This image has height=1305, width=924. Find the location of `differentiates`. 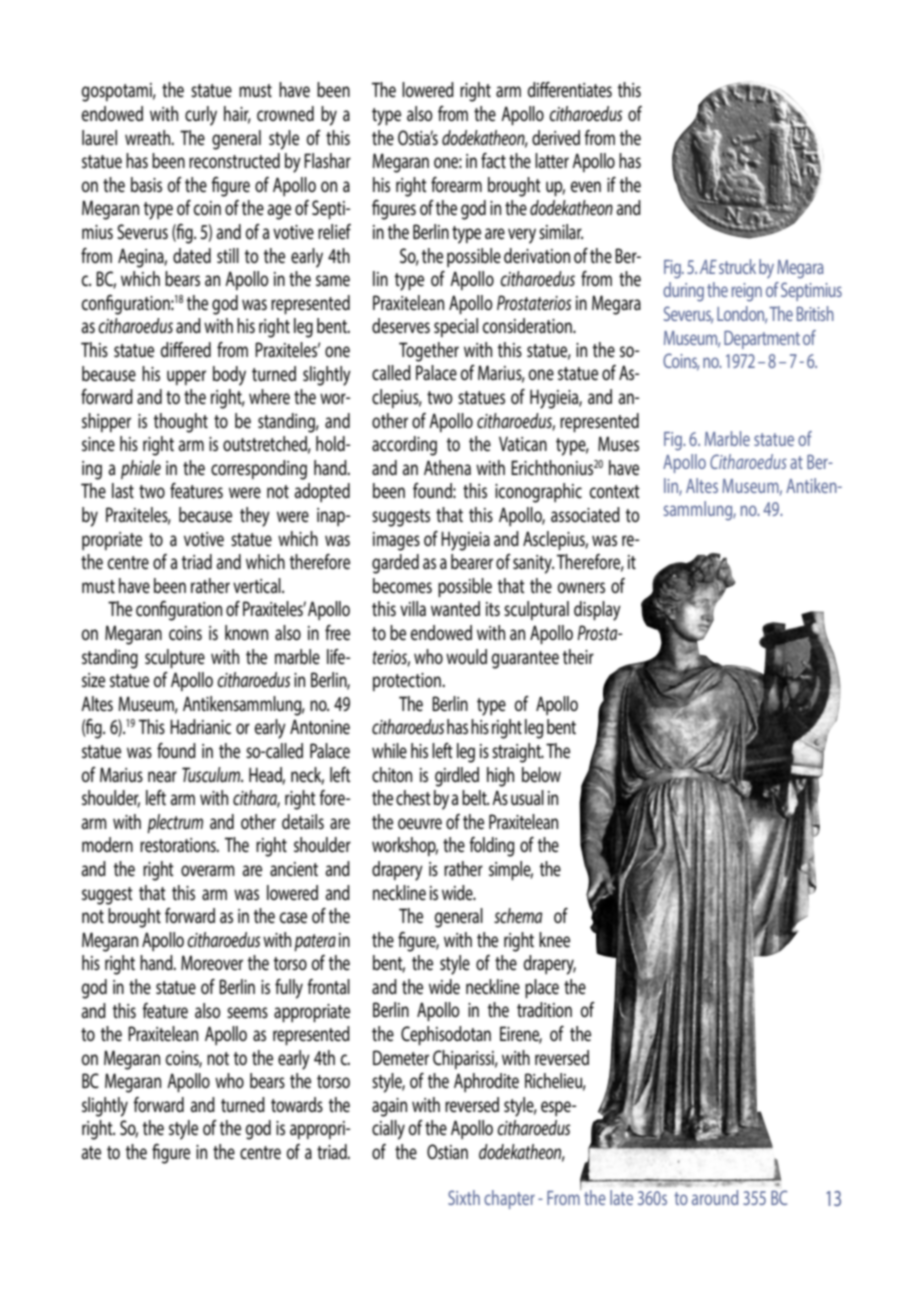

differentiates is located at coordinates (570, 90).
